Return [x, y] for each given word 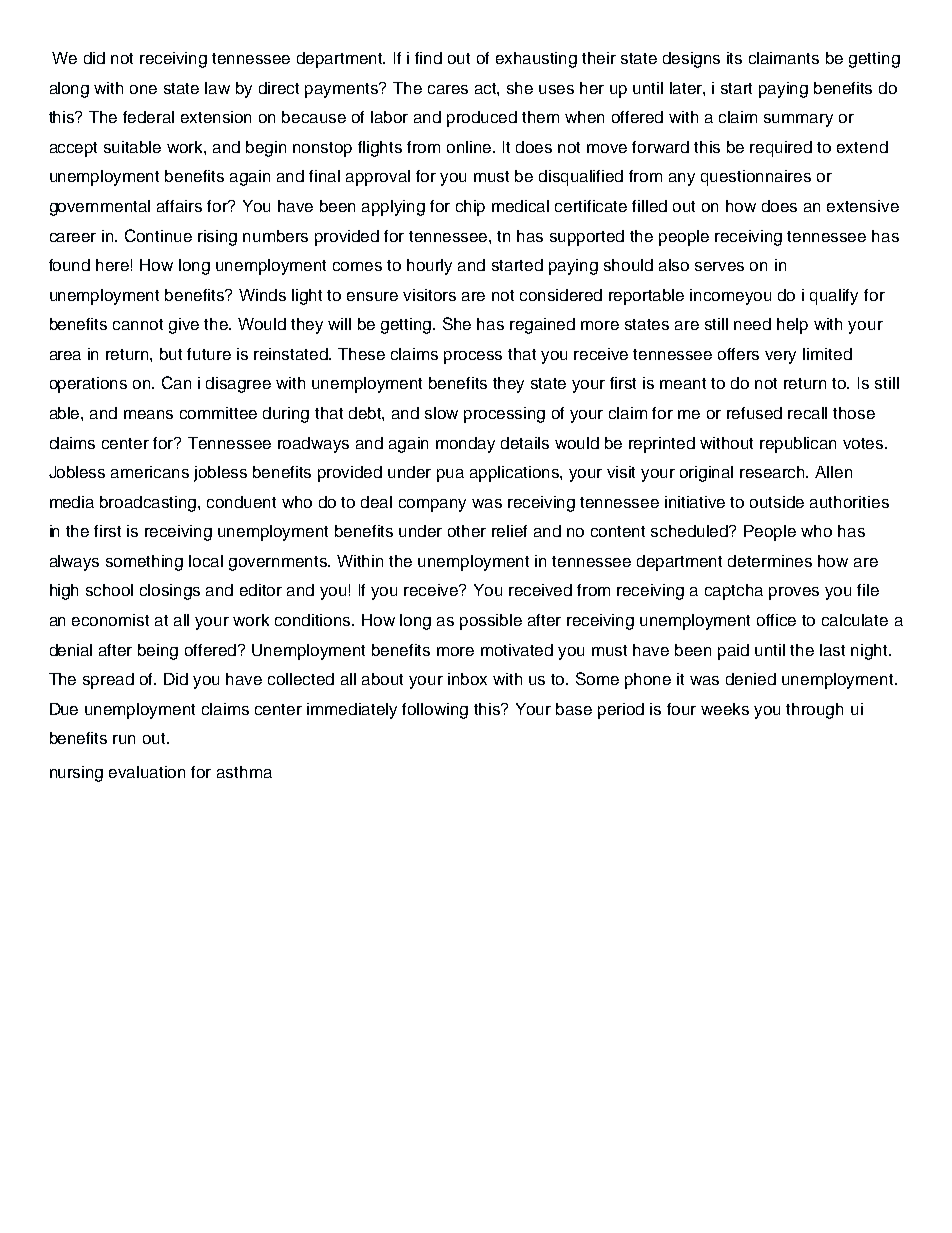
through [814, 711]
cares [448, 89]
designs [691, 60]
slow [441, 413]
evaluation [147, 772]
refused [754, 413]
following [435, 711]
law [217, 88]
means [148, 414]
